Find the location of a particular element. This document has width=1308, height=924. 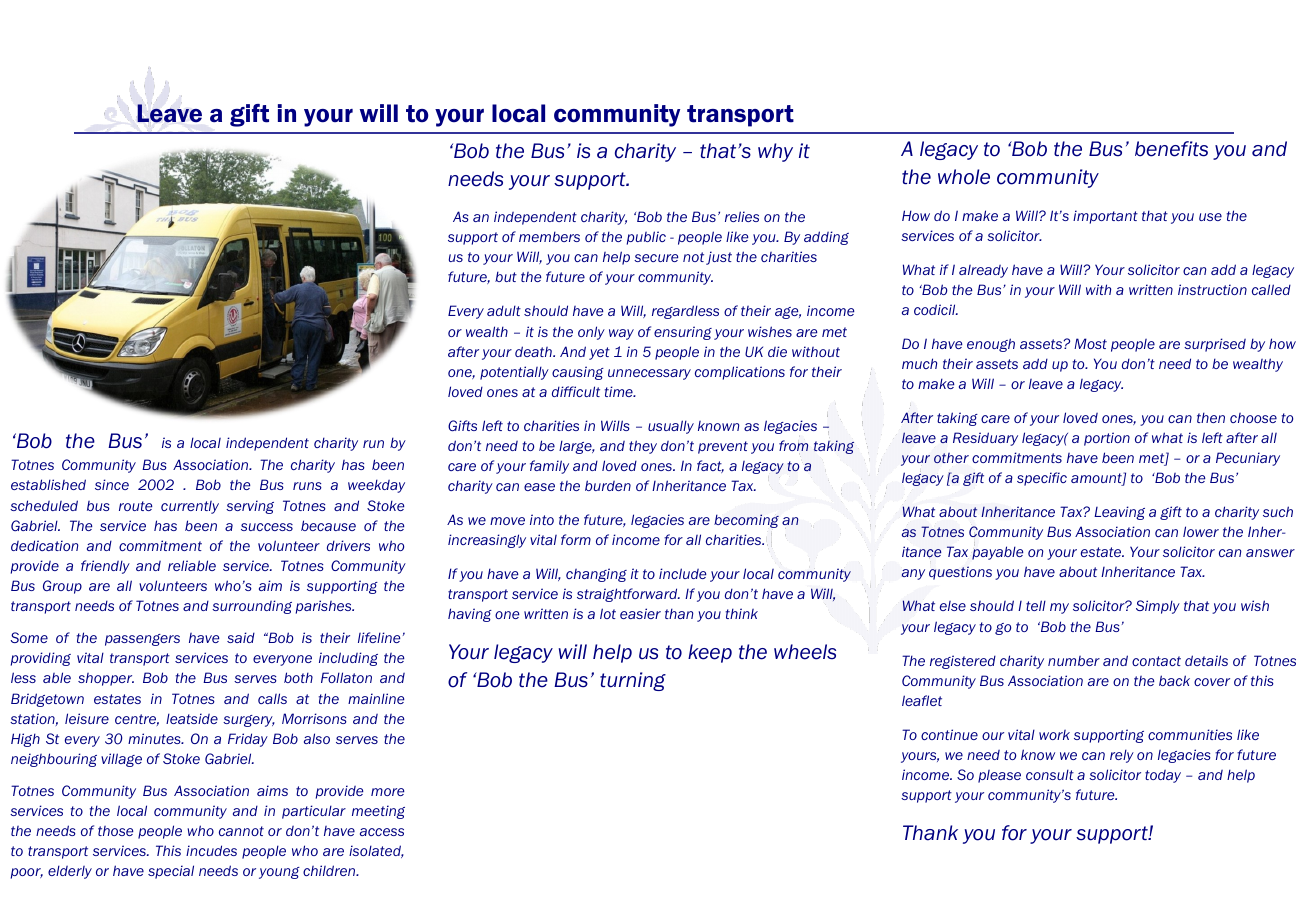

special is located at coordinates (171, 872).
